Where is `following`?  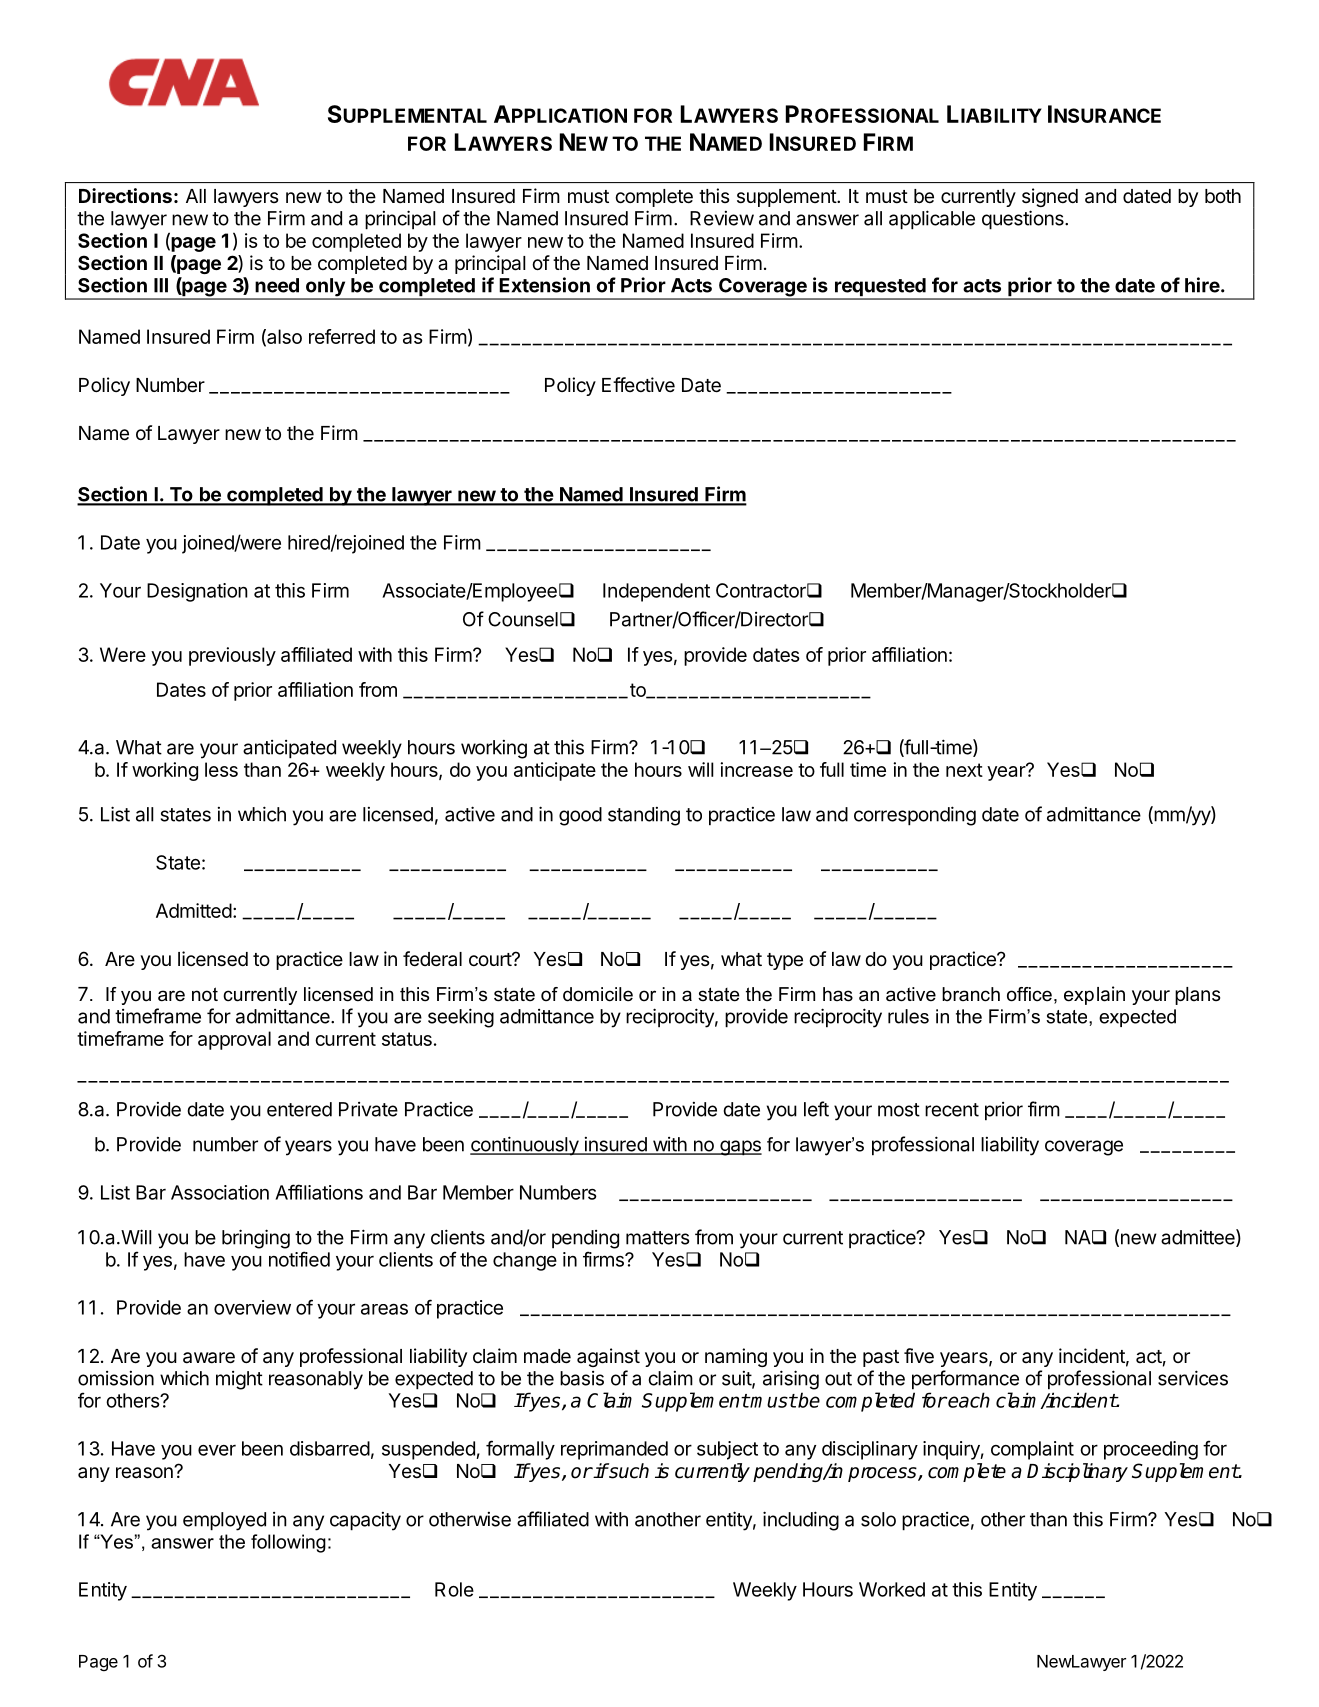 following is located at coordinates (288, 1543).
